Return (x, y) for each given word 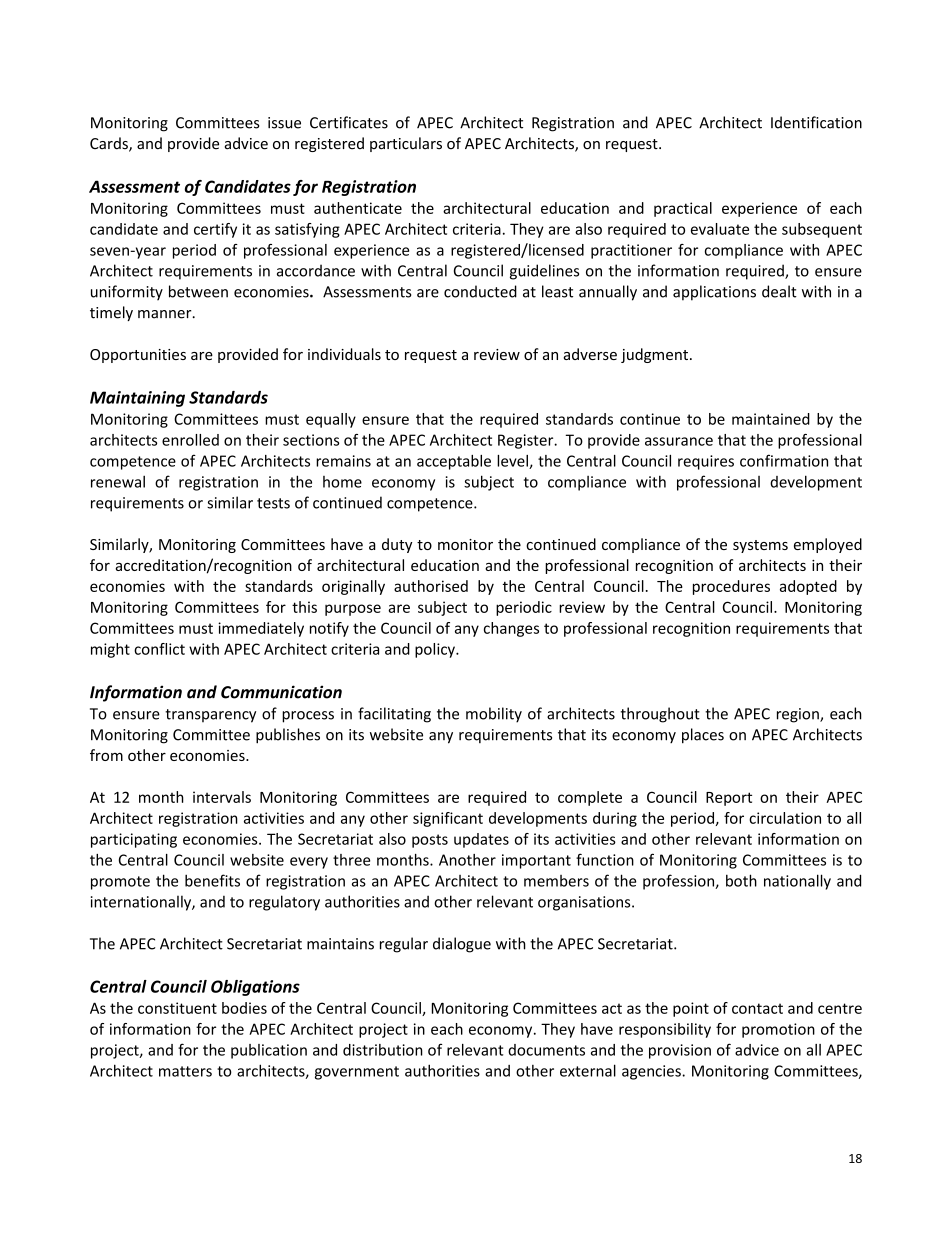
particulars (406, 144)
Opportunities (138, 356)
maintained (771, 419)
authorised (431, 586)
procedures (731, 587)
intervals (222, 797)
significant (448, 819)
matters (185, 1071)
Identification (816, 122)
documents (546, 1050)
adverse (590, 354)
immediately (261, 629)
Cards (110, 144)
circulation (785, 818)
